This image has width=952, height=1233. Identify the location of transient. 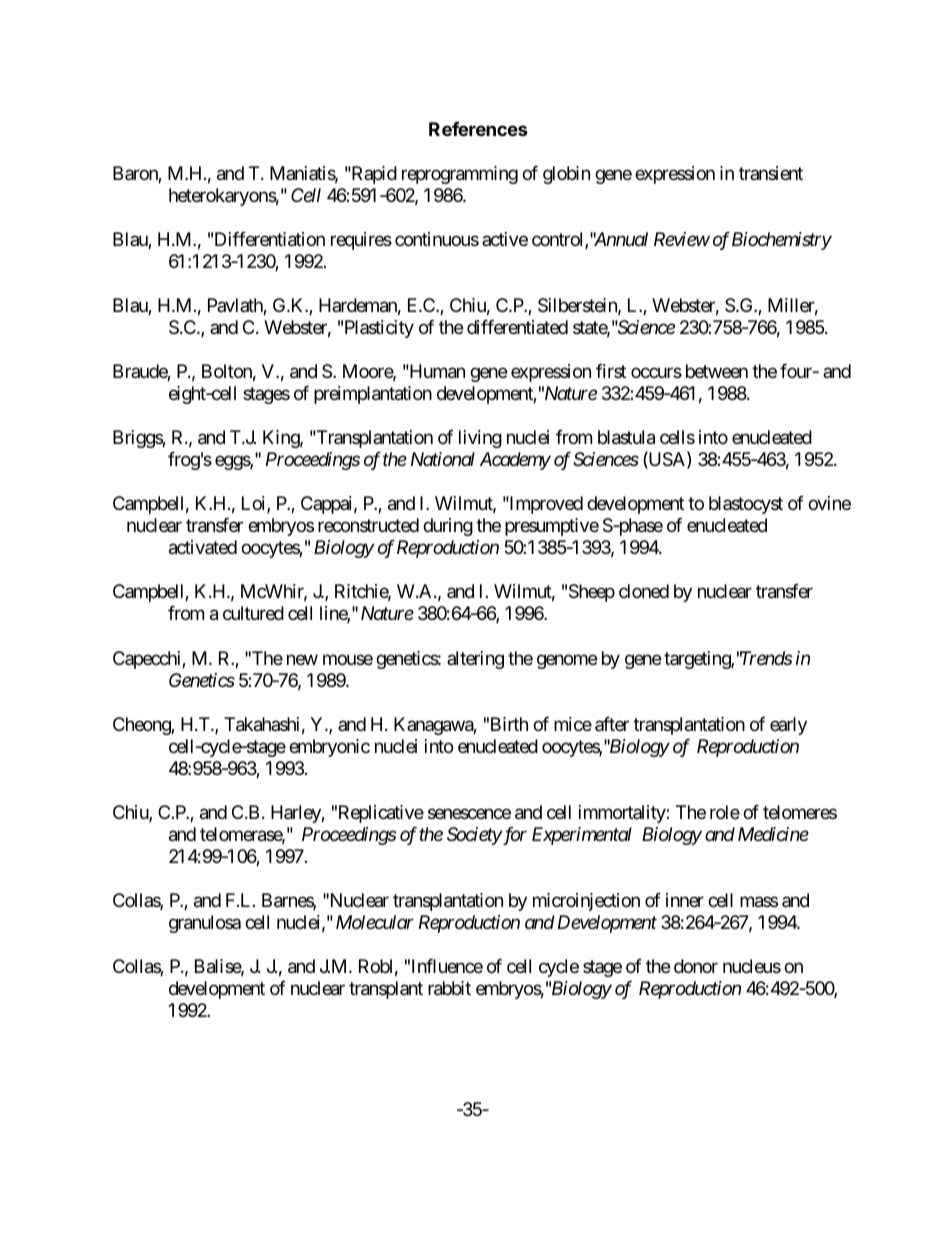
(771, 173).
